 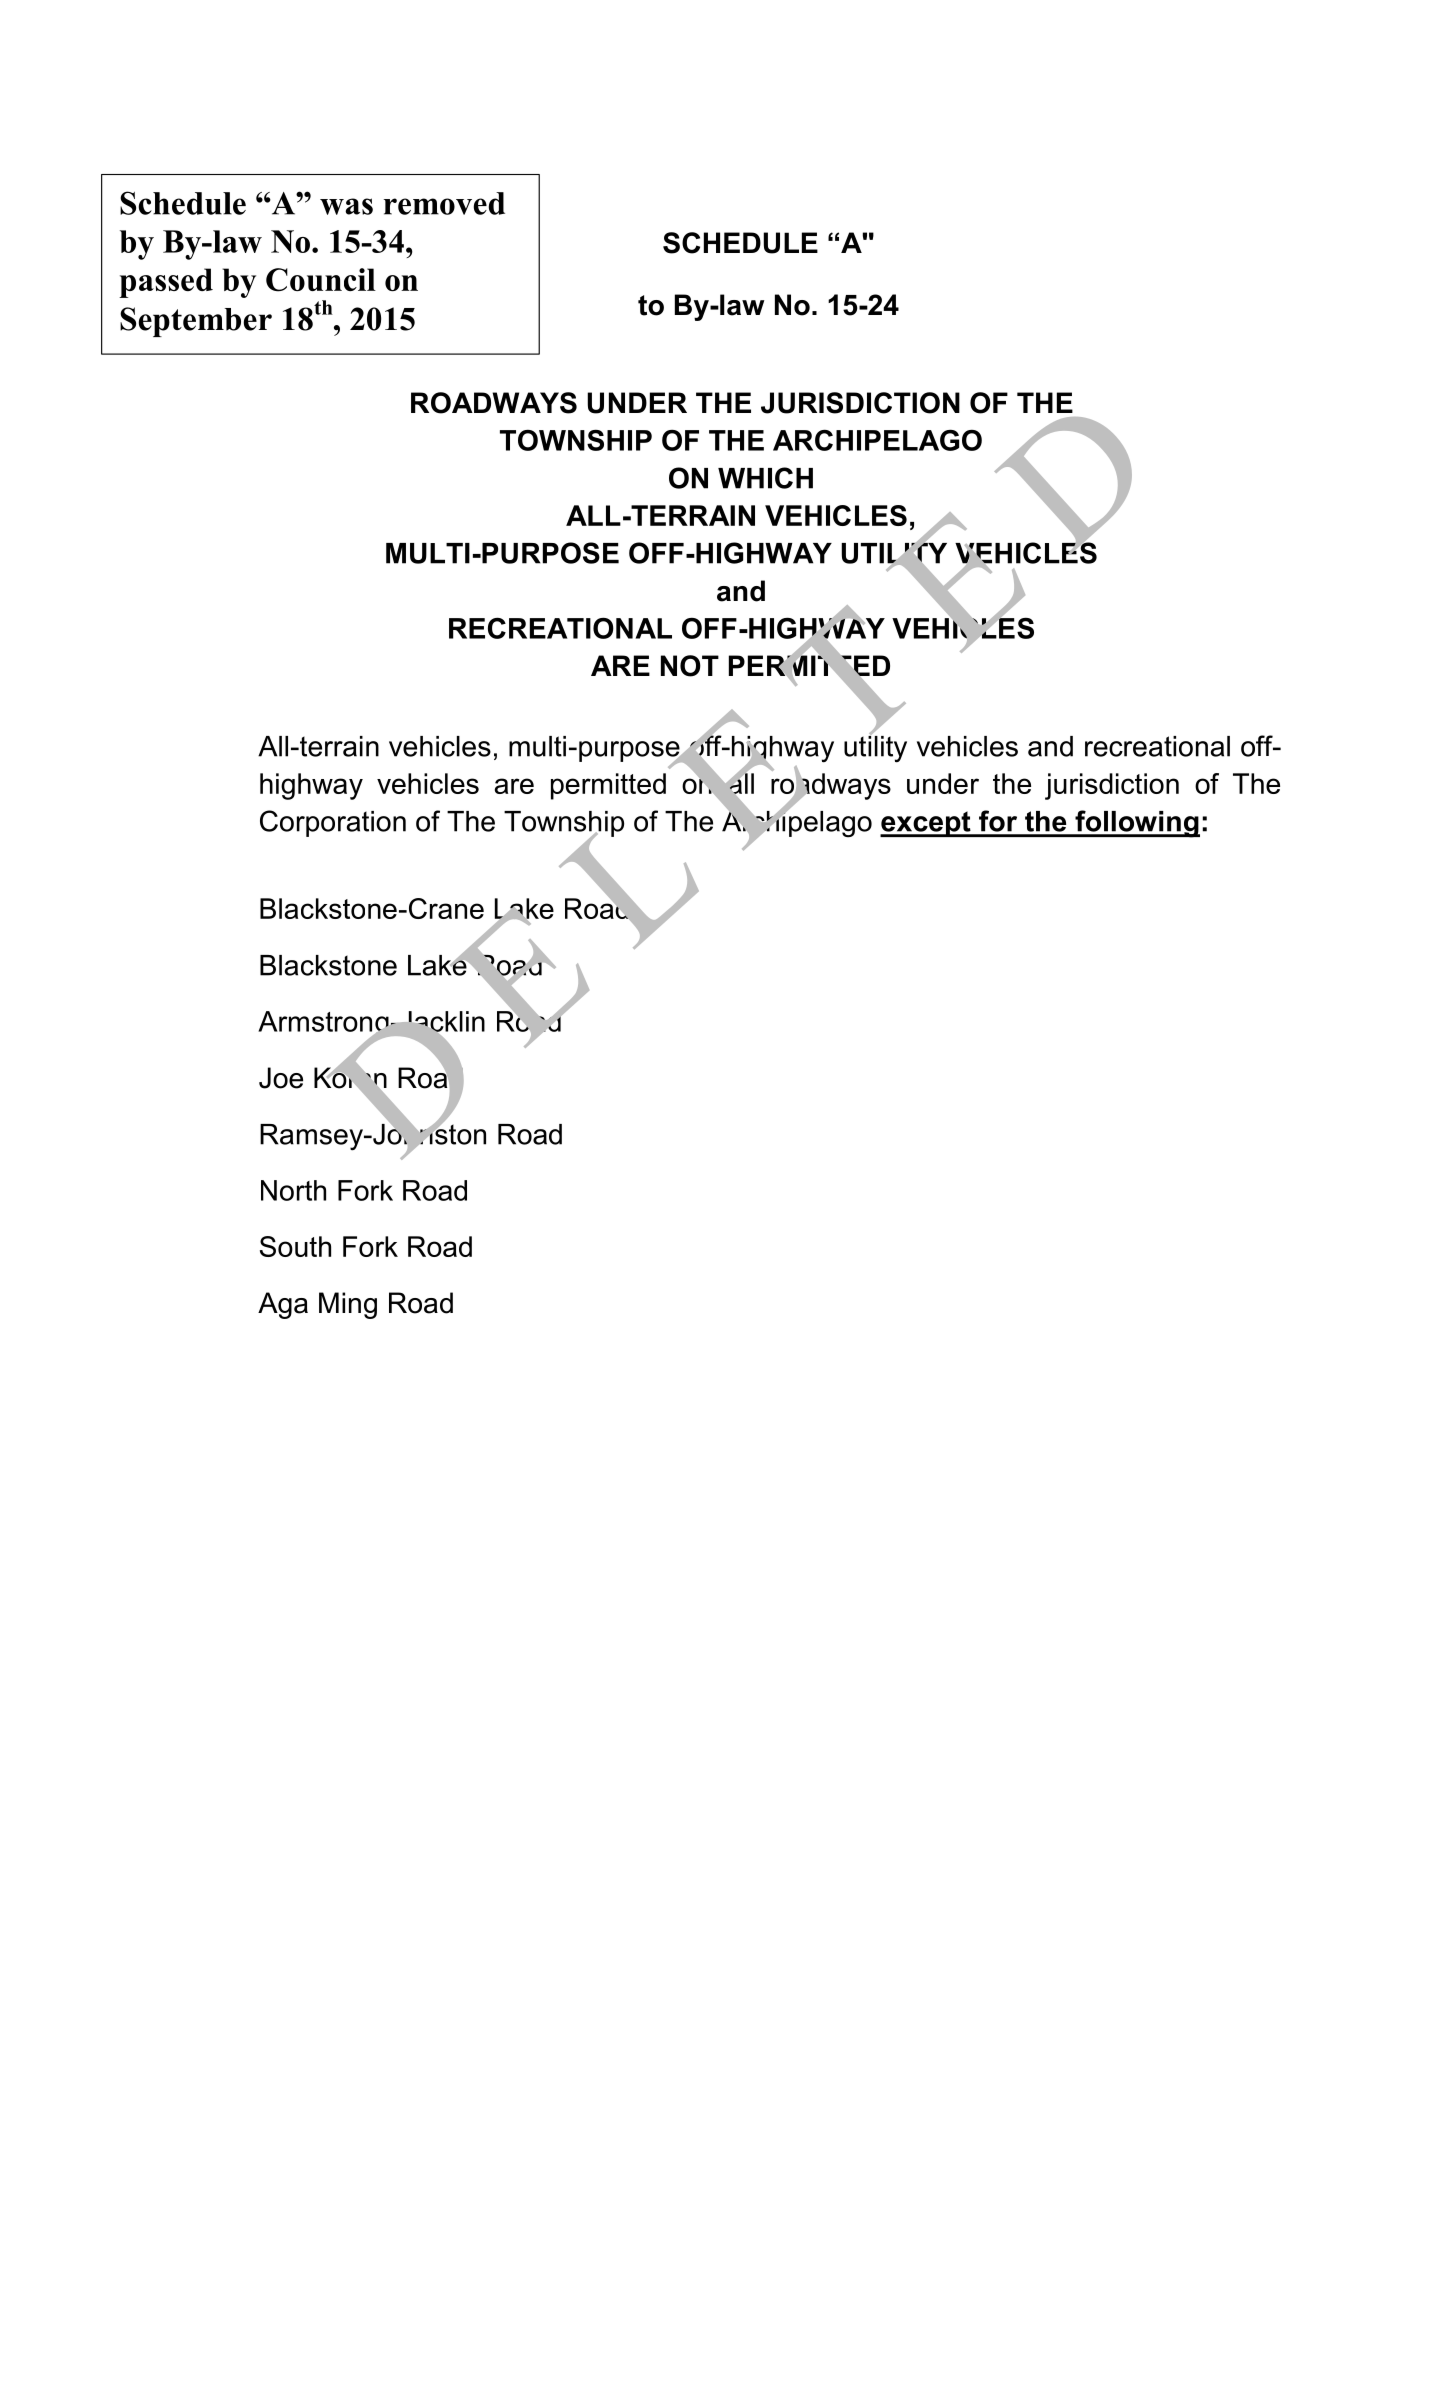 I want to click on Corporation, so click(x=333, y=823).
